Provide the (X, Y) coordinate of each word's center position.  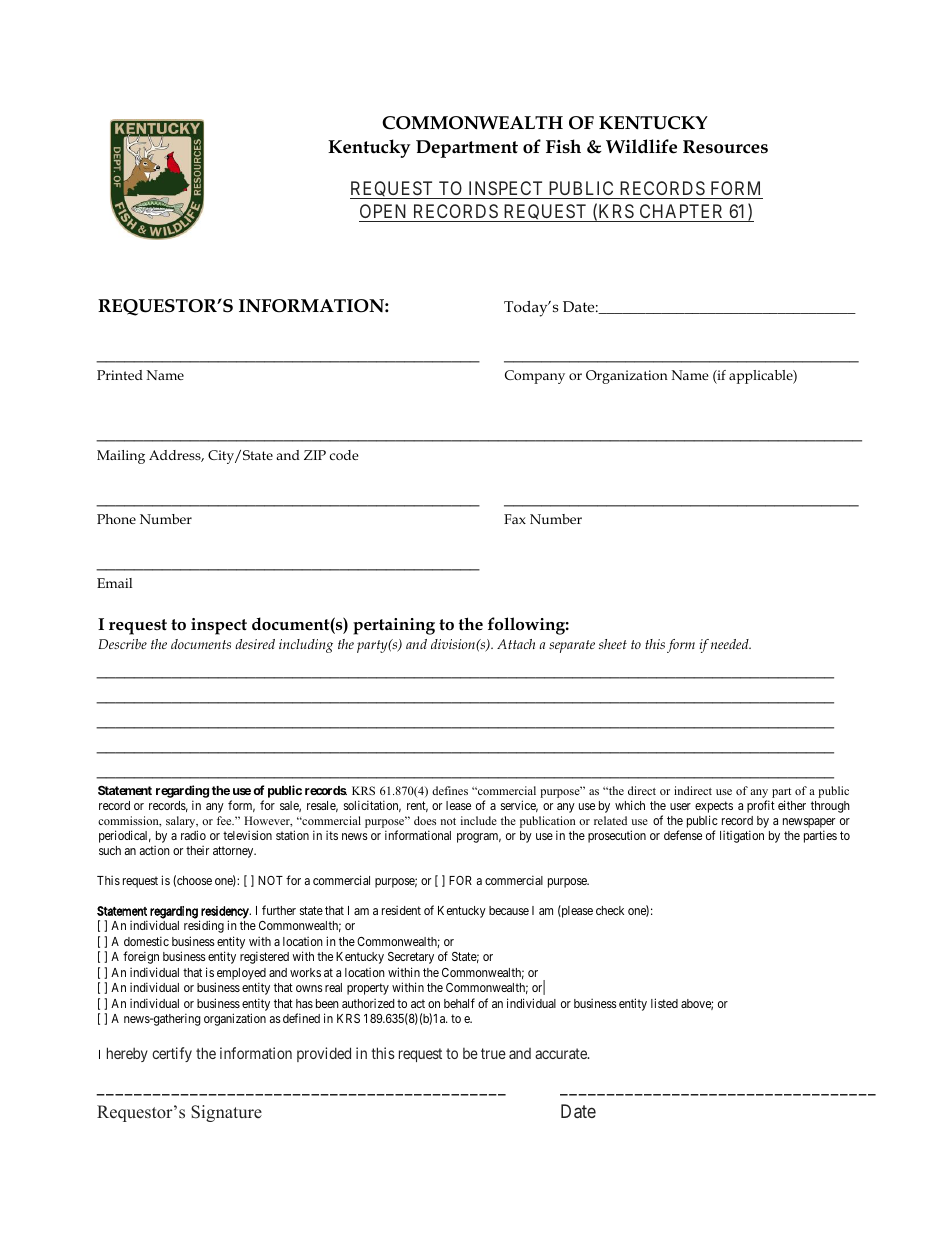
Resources (725, 147)
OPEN (384, 213)
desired (255, 644)
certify (172, 1054)
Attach (516, 644)
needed (731, 644)
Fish (563, 146)
